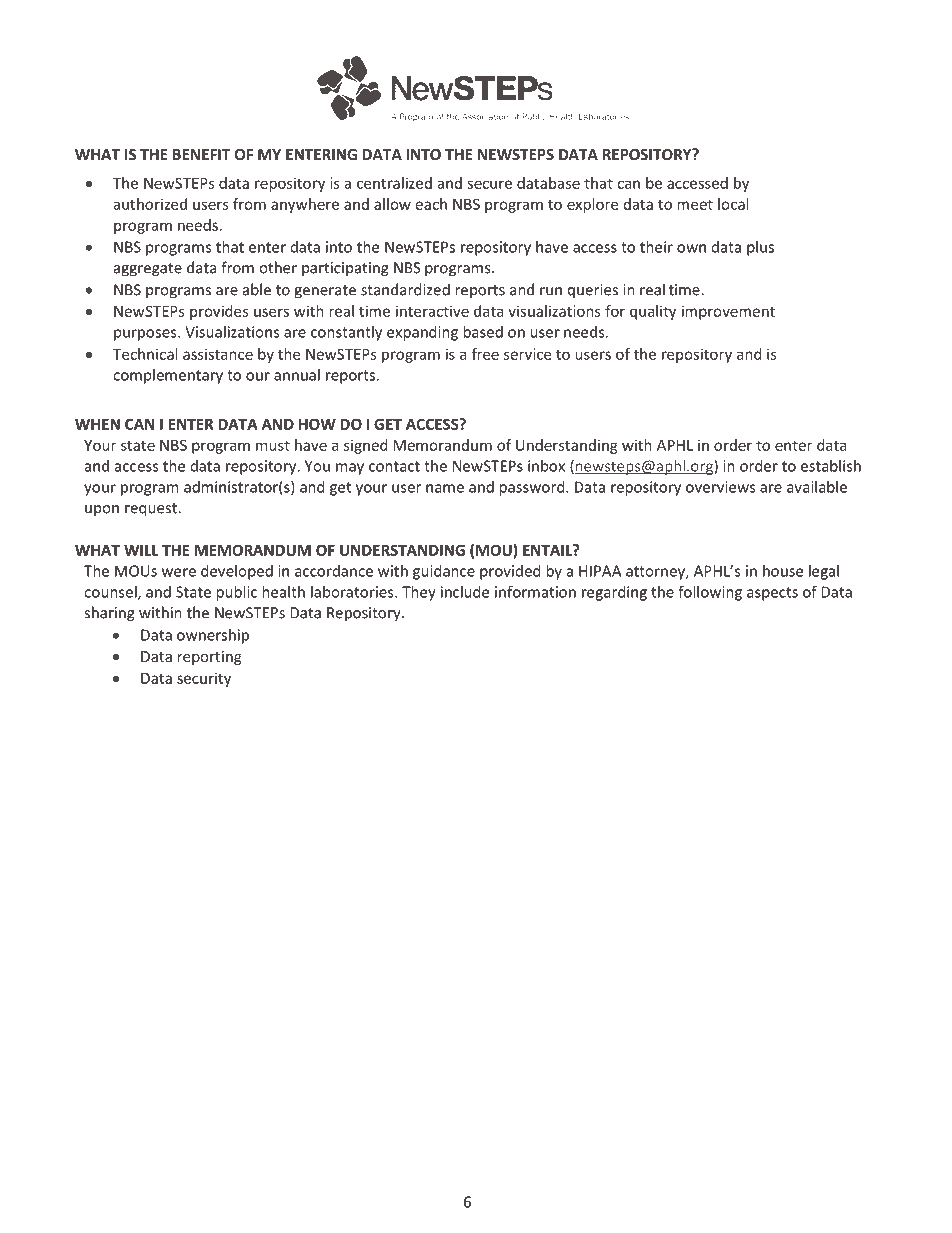 The height and width of the document is (1233, 952). What do you see at coordinates (201, 154) in the document?
I see `BENEFIT` at bounding box center [201, 154].
